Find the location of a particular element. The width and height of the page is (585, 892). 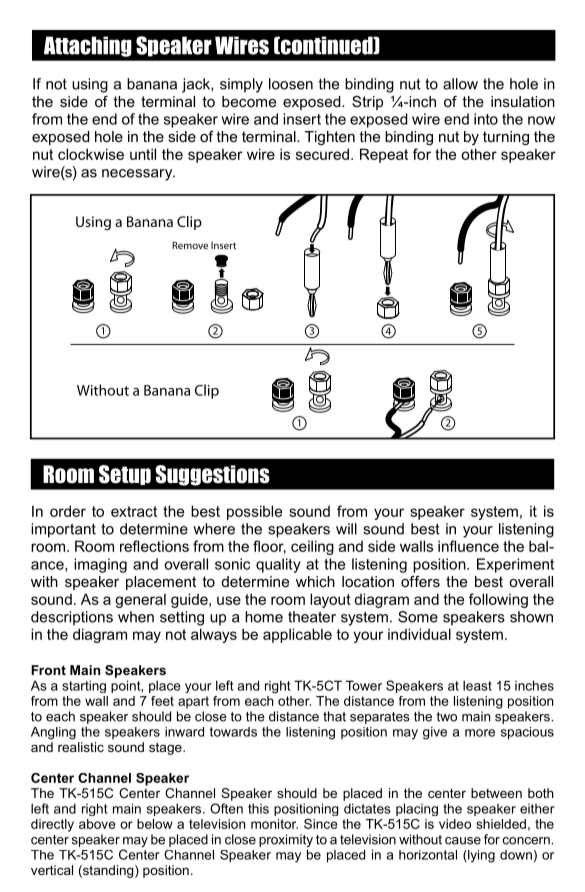

allow is located at coordinates (460, 84).
